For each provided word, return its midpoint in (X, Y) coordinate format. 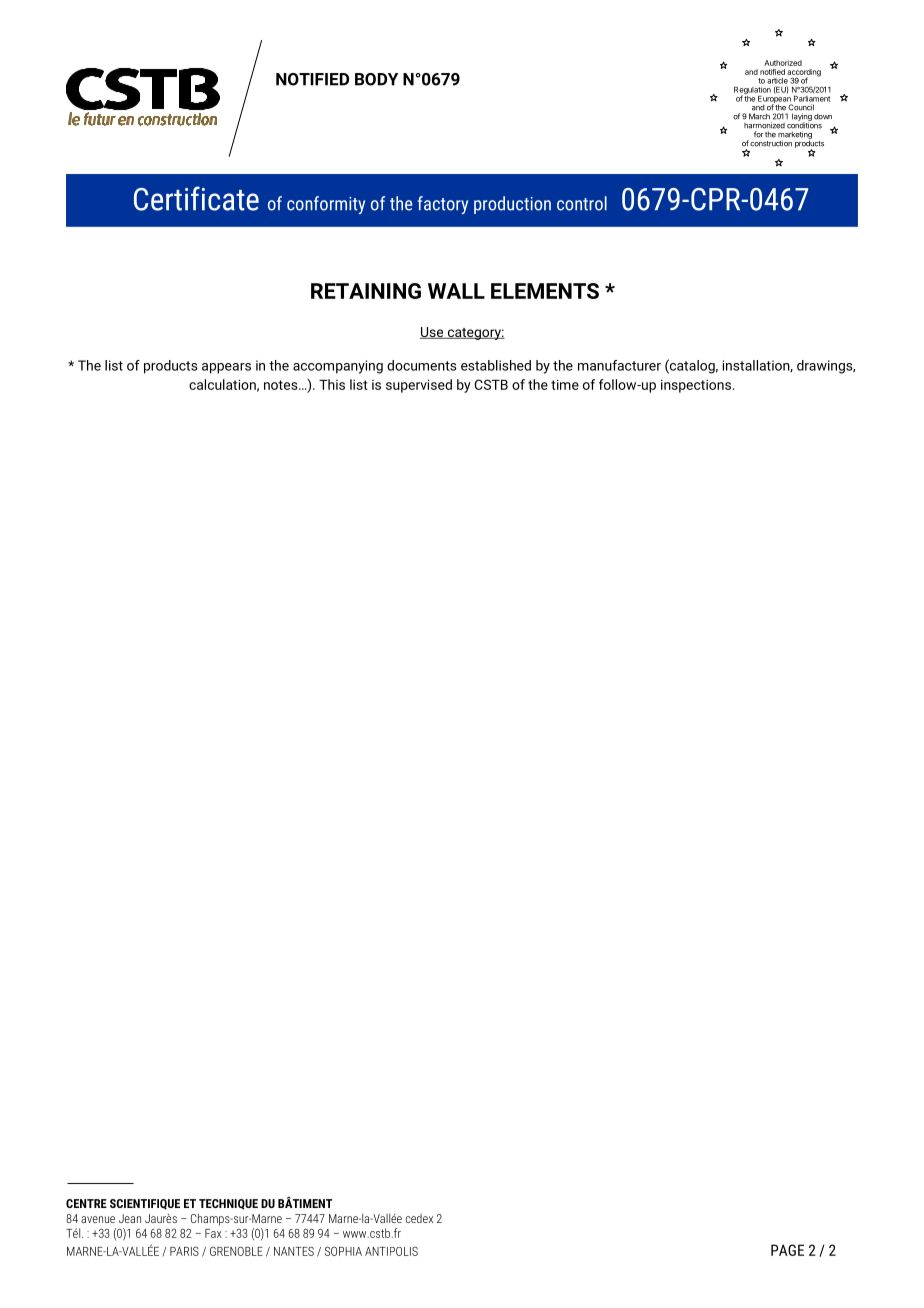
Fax (213, 1233)
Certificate (196, 198)
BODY (376, 79)
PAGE (787, 1250)
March (759, 116)
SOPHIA (343, 1251)
